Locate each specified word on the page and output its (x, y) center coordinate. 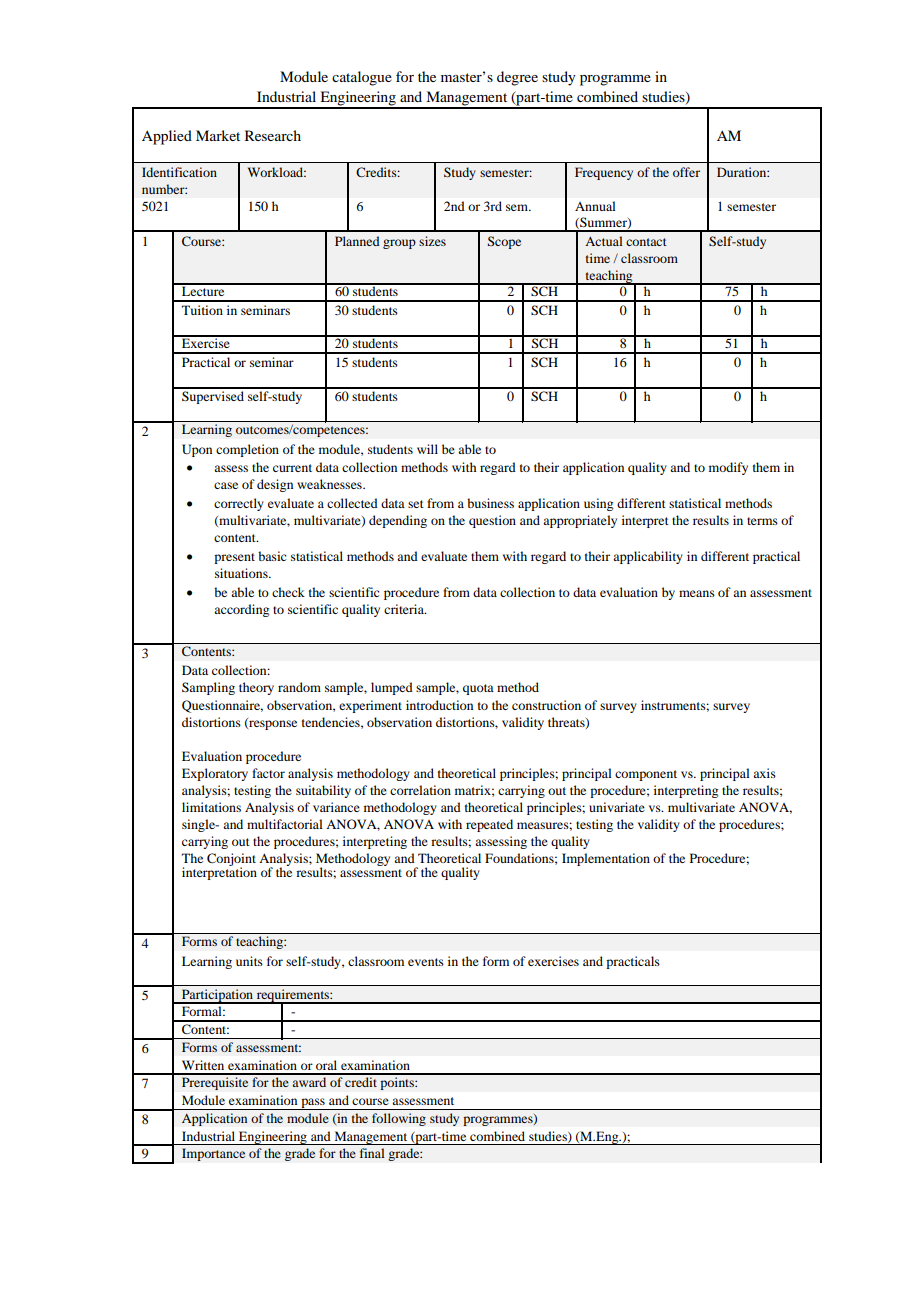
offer (686, 172)
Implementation (606, 859)
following (399, 1119)
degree (517, 78)
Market (218, 135)
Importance (213, 1154)
